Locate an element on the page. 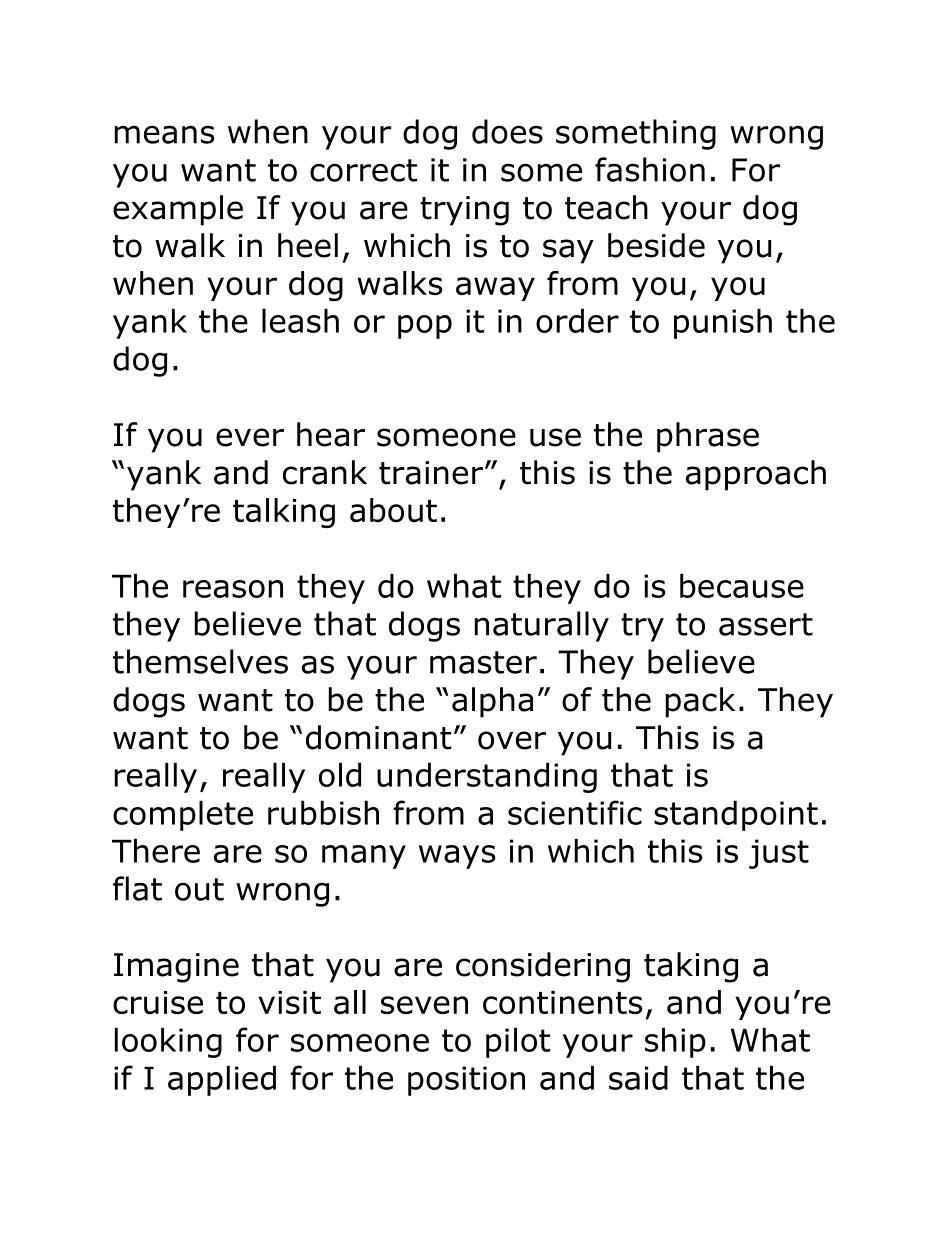 The width and height of the document is (952, 1233). does is located at coordinates (507, 131).
